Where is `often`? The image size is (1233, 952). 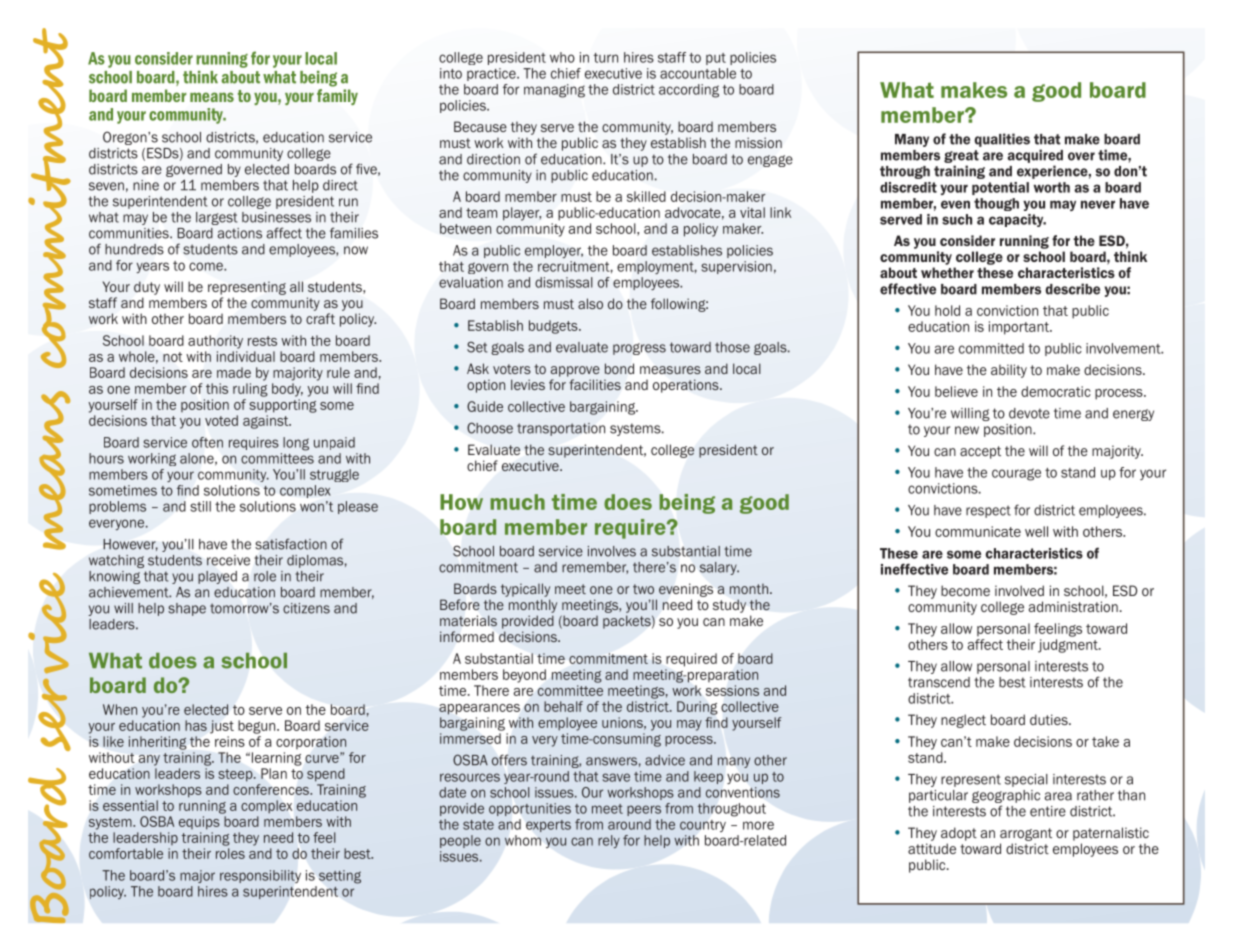
often is located at coordinates (207, 442).
